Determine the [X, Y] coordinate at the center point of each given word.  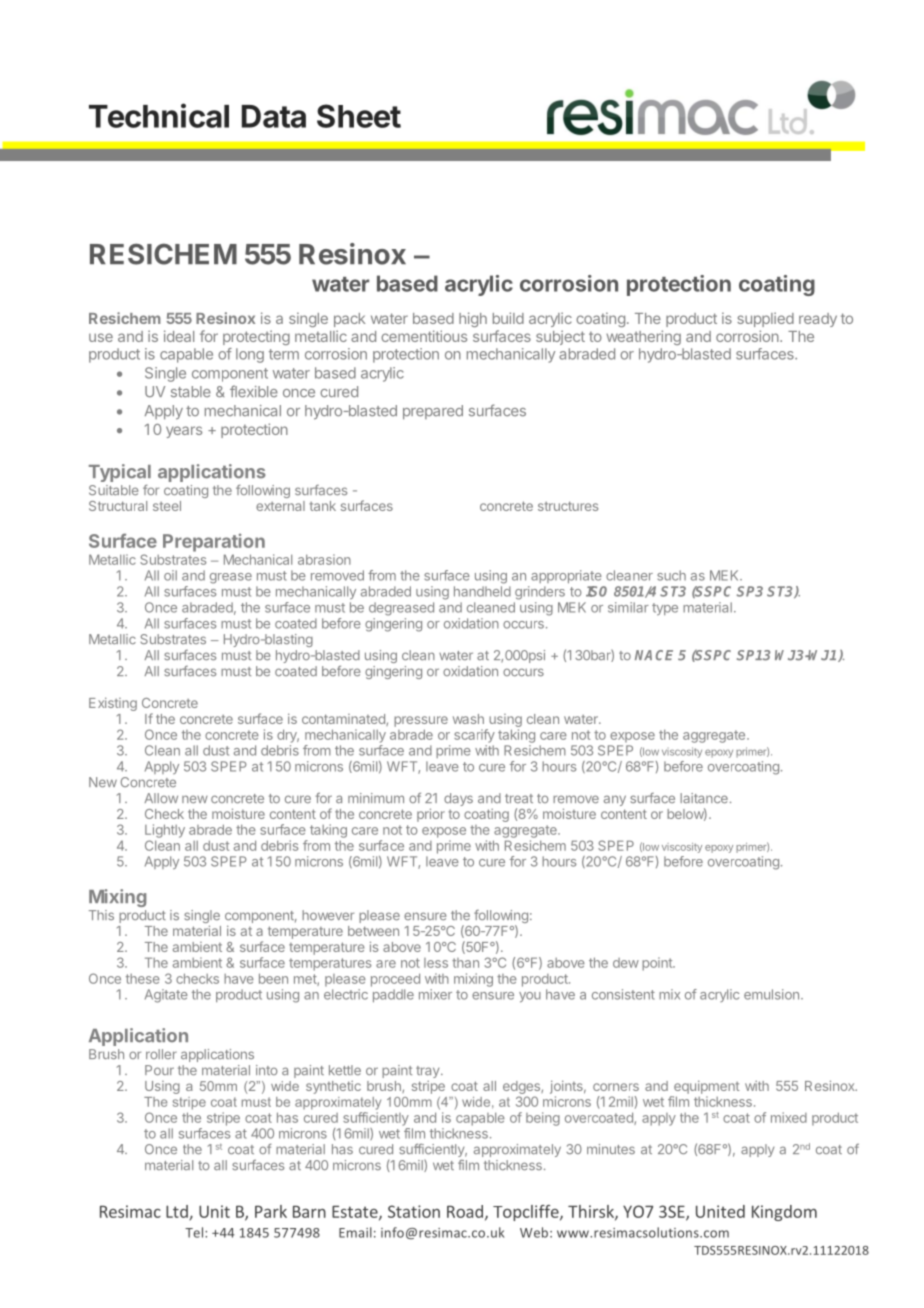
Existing [113, 704]
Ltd [178, 1212]
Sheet [359, 116]
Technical [159, 115]
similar [628, 607]
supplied [765, 319]
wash [468, 719]
